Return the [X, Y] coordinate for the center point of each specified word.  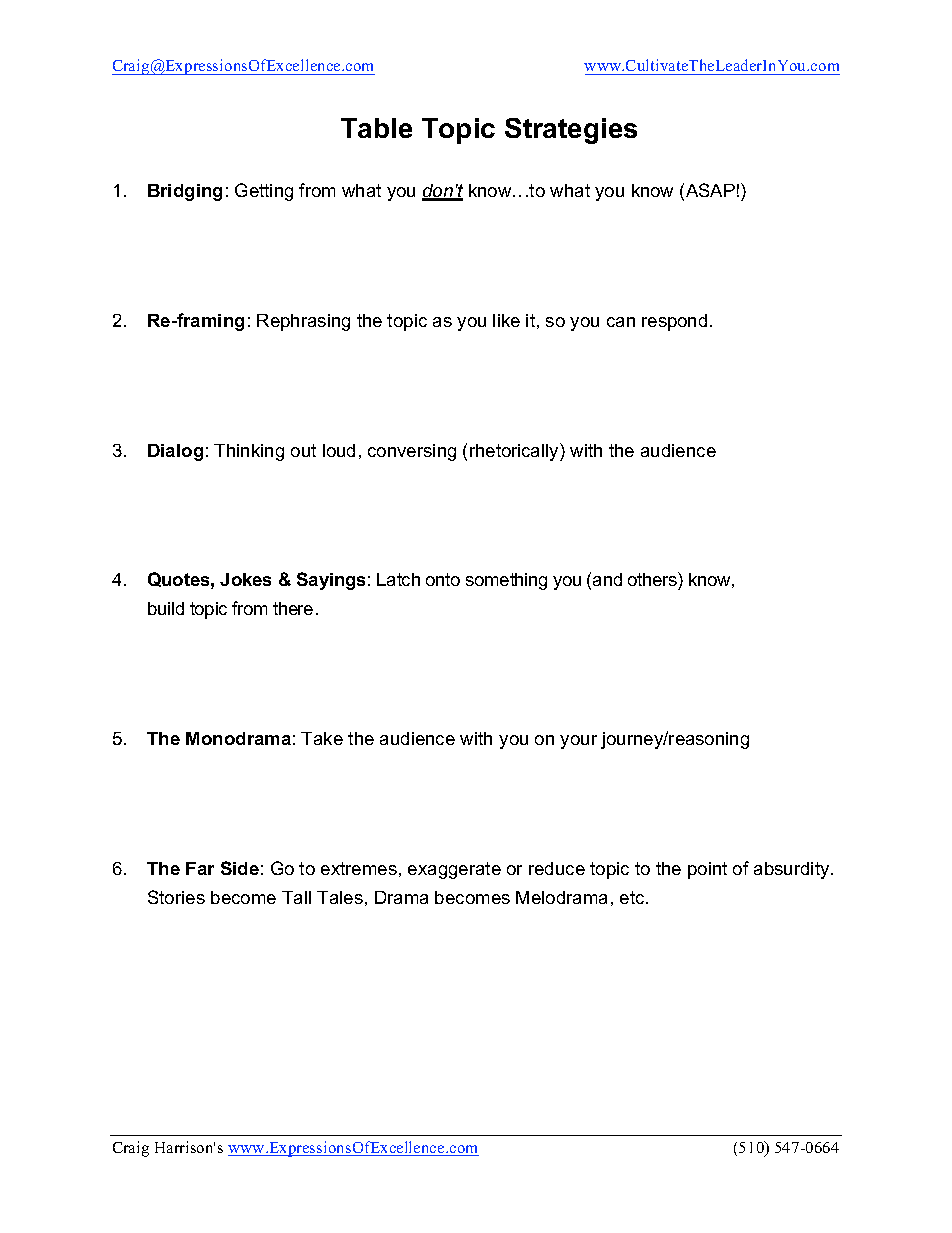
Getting [264, 192]
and [607, 579]
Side [240, 868]
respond [674, 322]
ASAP [710, 190]
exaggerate [454, 870]
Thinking [249, 452]
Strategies [571, 131]
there [293, 608]
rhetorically [515, 452]
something [506, 581]
